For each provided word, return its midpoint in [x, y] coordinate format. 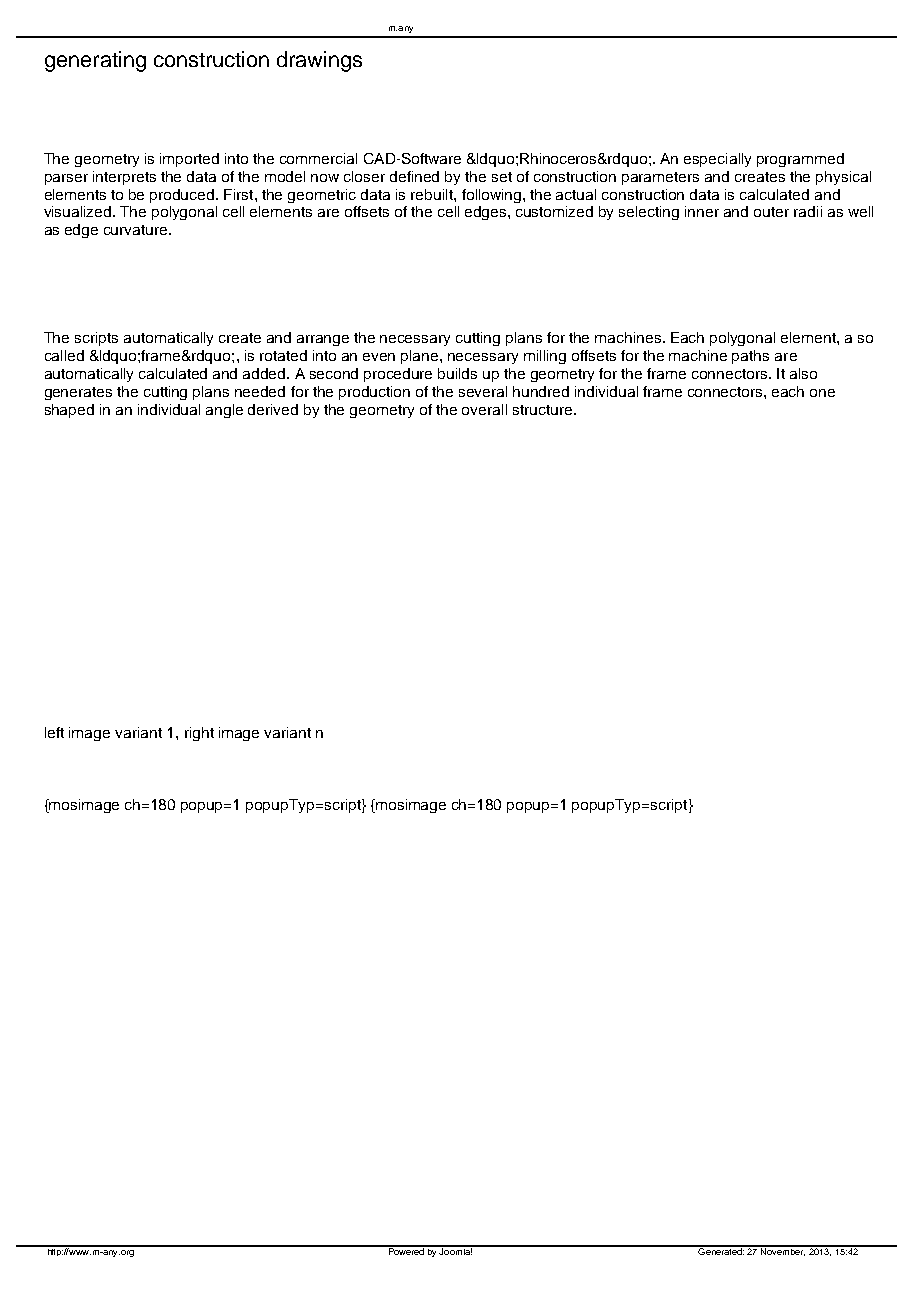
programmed [800, 160]
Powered [406, 1250]
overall [484, 409]
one [822, 393]
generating [95, 61]
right [199, 734]
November [782, 1251]
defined [414, 176]
